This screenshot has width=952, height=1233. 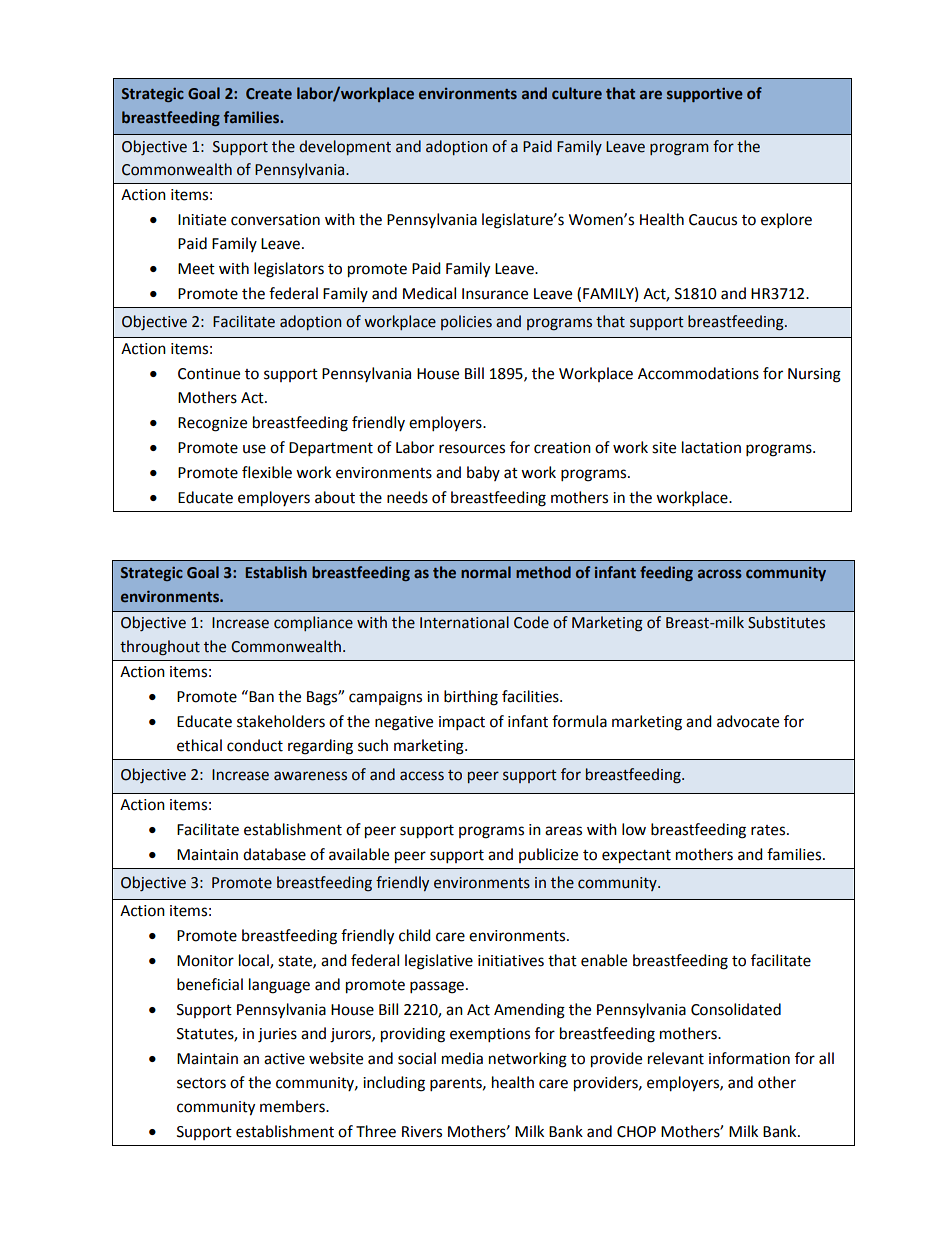 I want to click on Caucus, so click(x=713, y=220).
